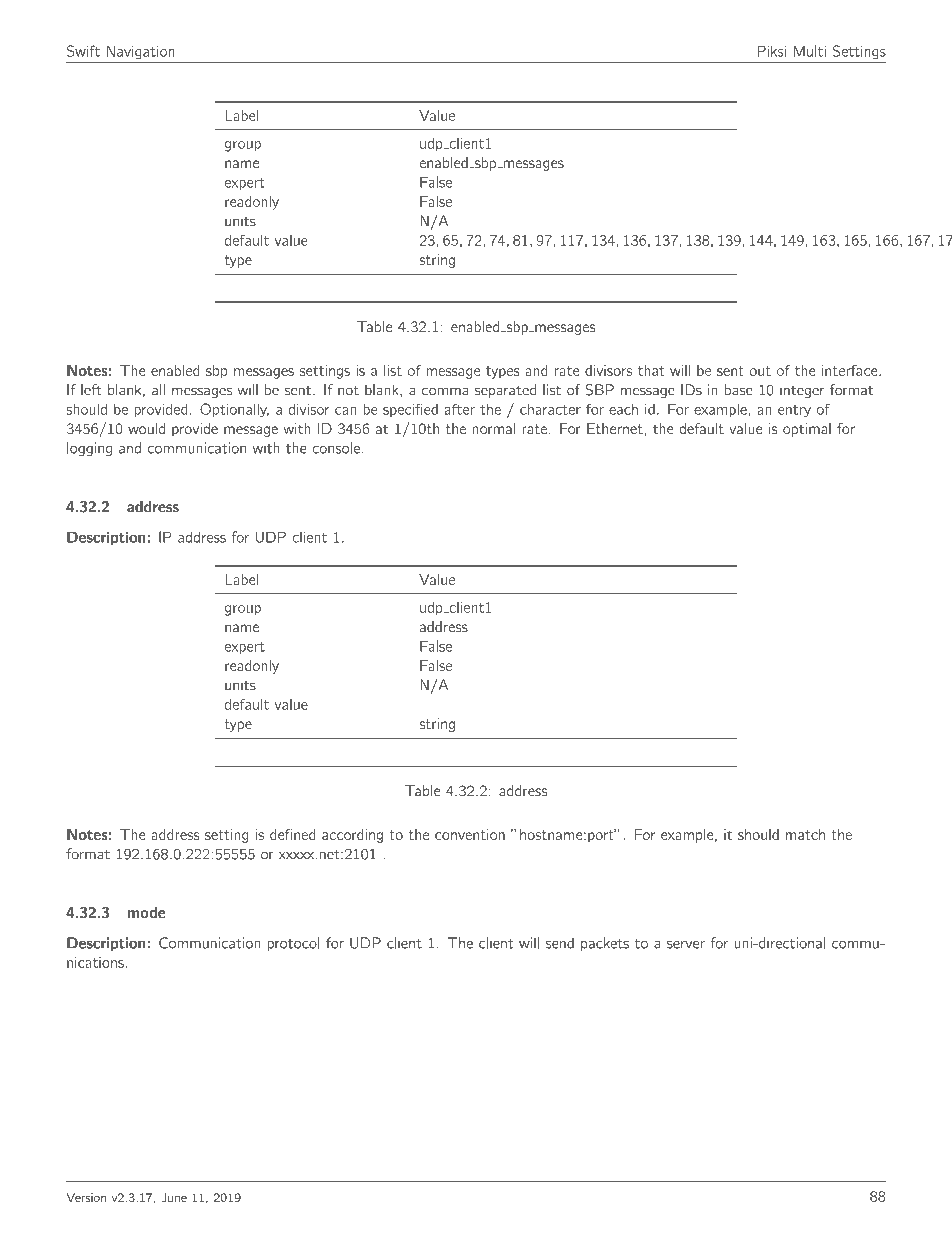 Image resolution: width=952 pixels, height=1233 pixels. Describe the element at coordinates (807, 430) in the document. I see `optimal` at that location.
